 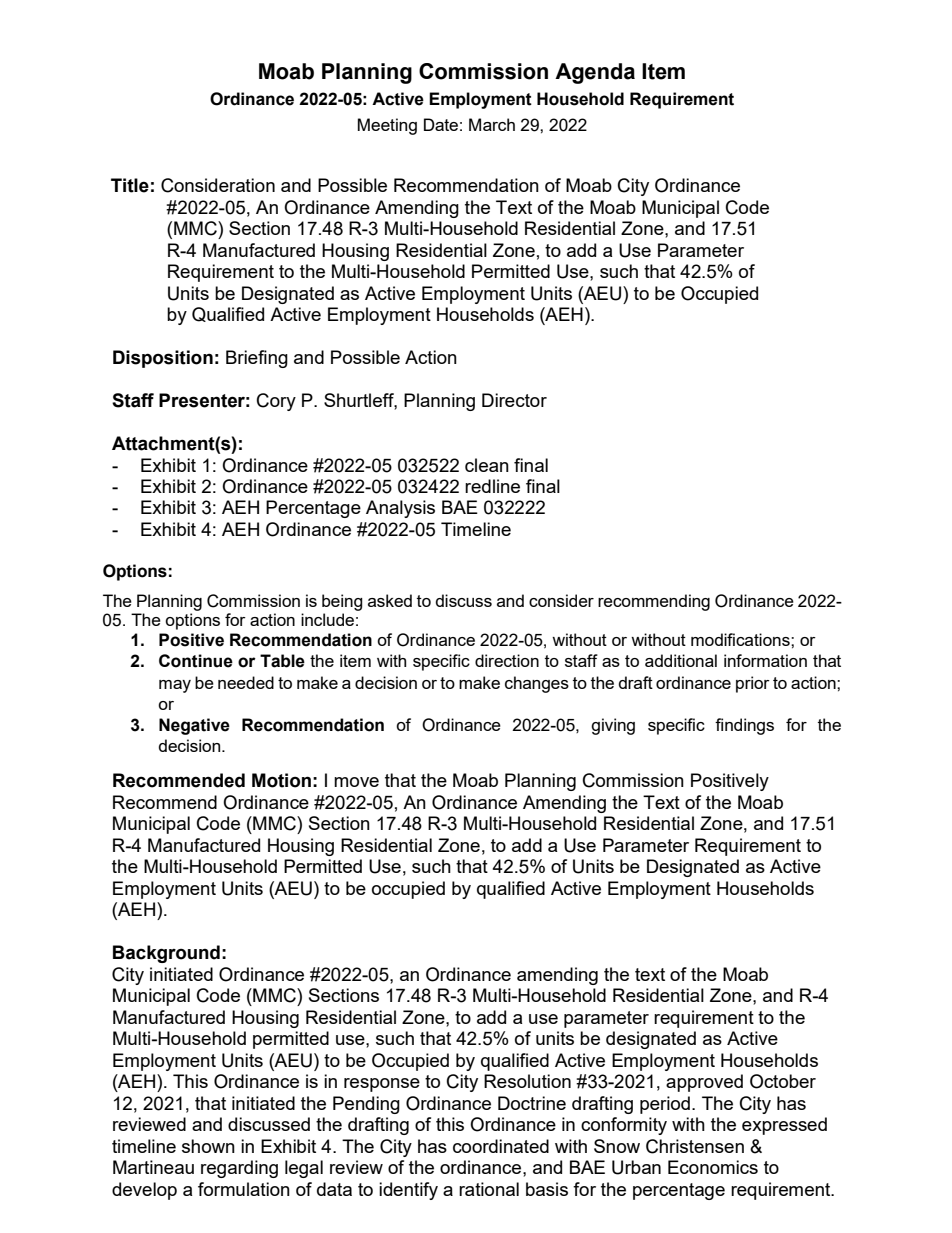 I want to click on Title, so click(x=130, y=185).
